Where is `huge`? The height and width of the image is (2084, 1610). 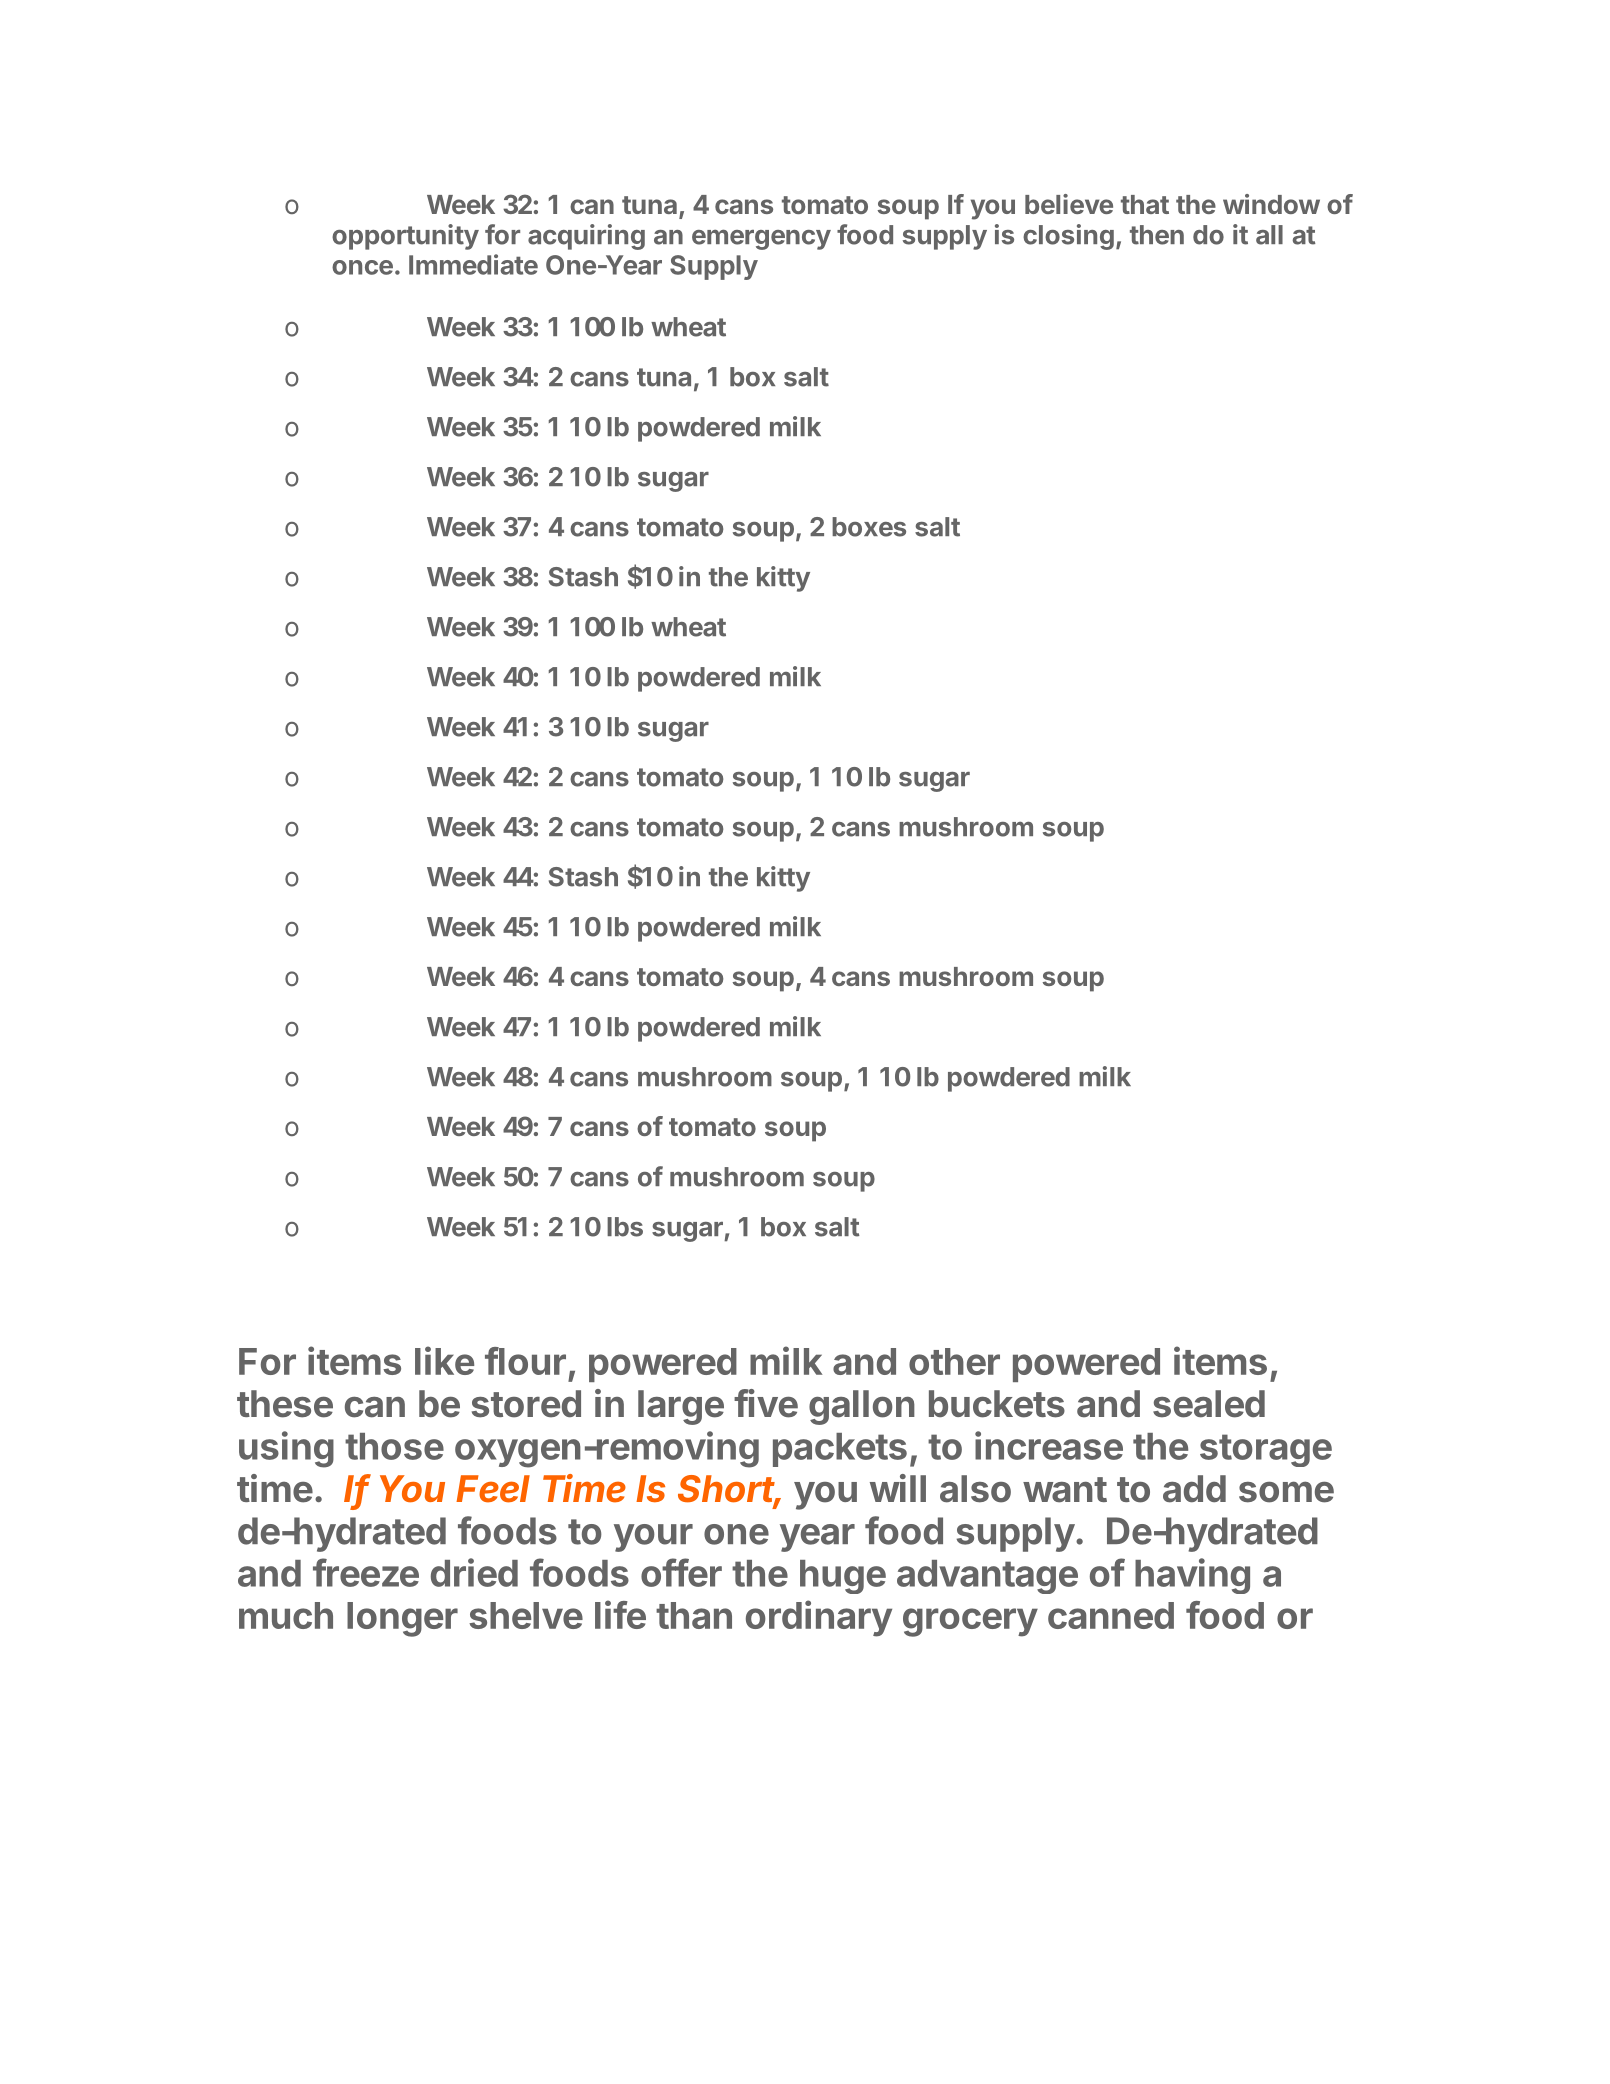 huge is located at coordinates (843, 1577).
